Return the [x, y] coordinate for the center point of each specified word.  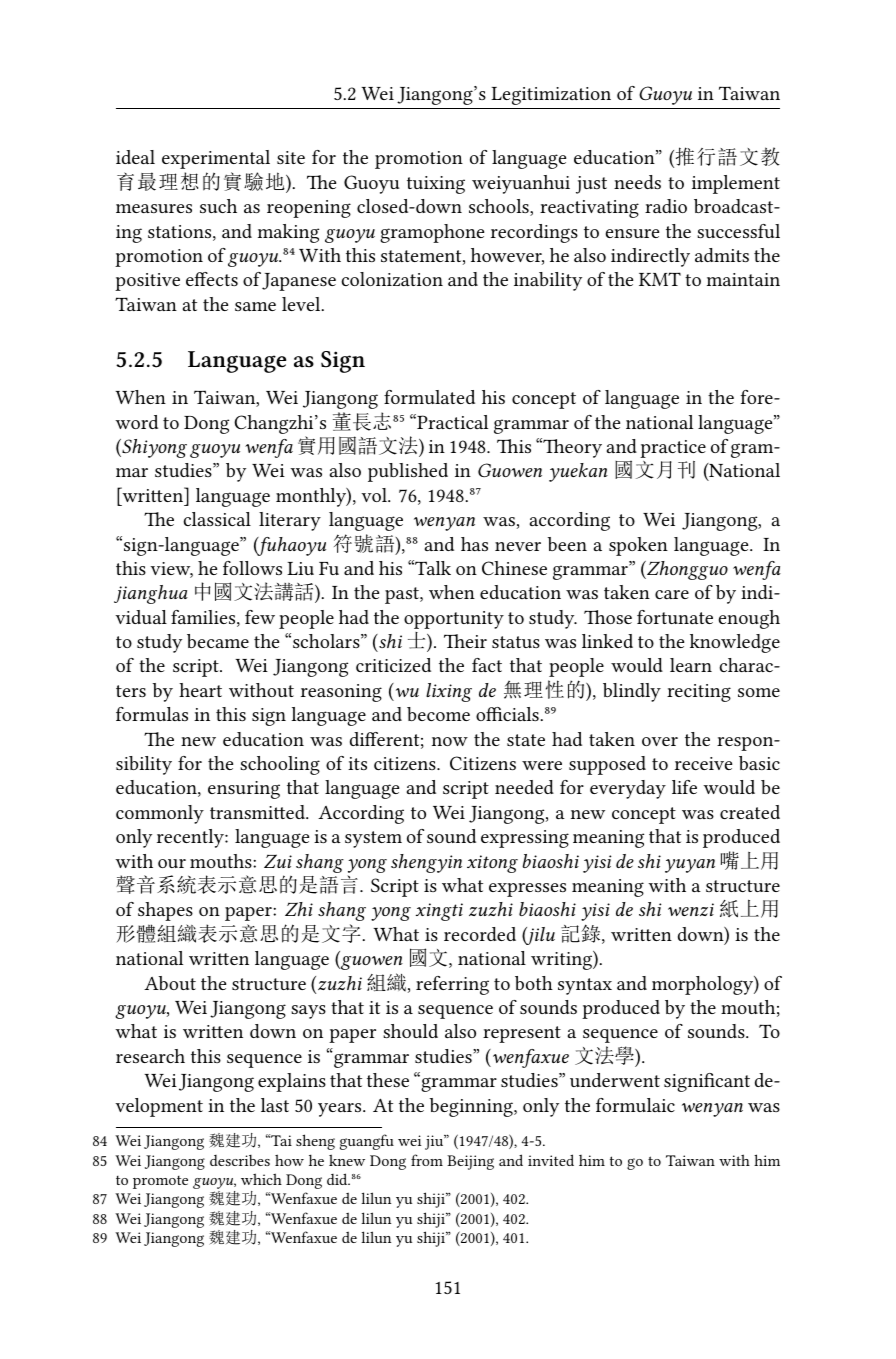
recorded [480, 934]
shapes [165, 911]
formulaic [635, 1105]
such [218, 206]
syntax [585, 986]
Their [465, 641]
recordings [534, 233]
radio [666, 206]
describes [240, 1160]
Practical [451, 421]
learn [691, 665]
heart [200, 690]
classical [217, 519]
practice [673, 449]
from [427, 1160]
